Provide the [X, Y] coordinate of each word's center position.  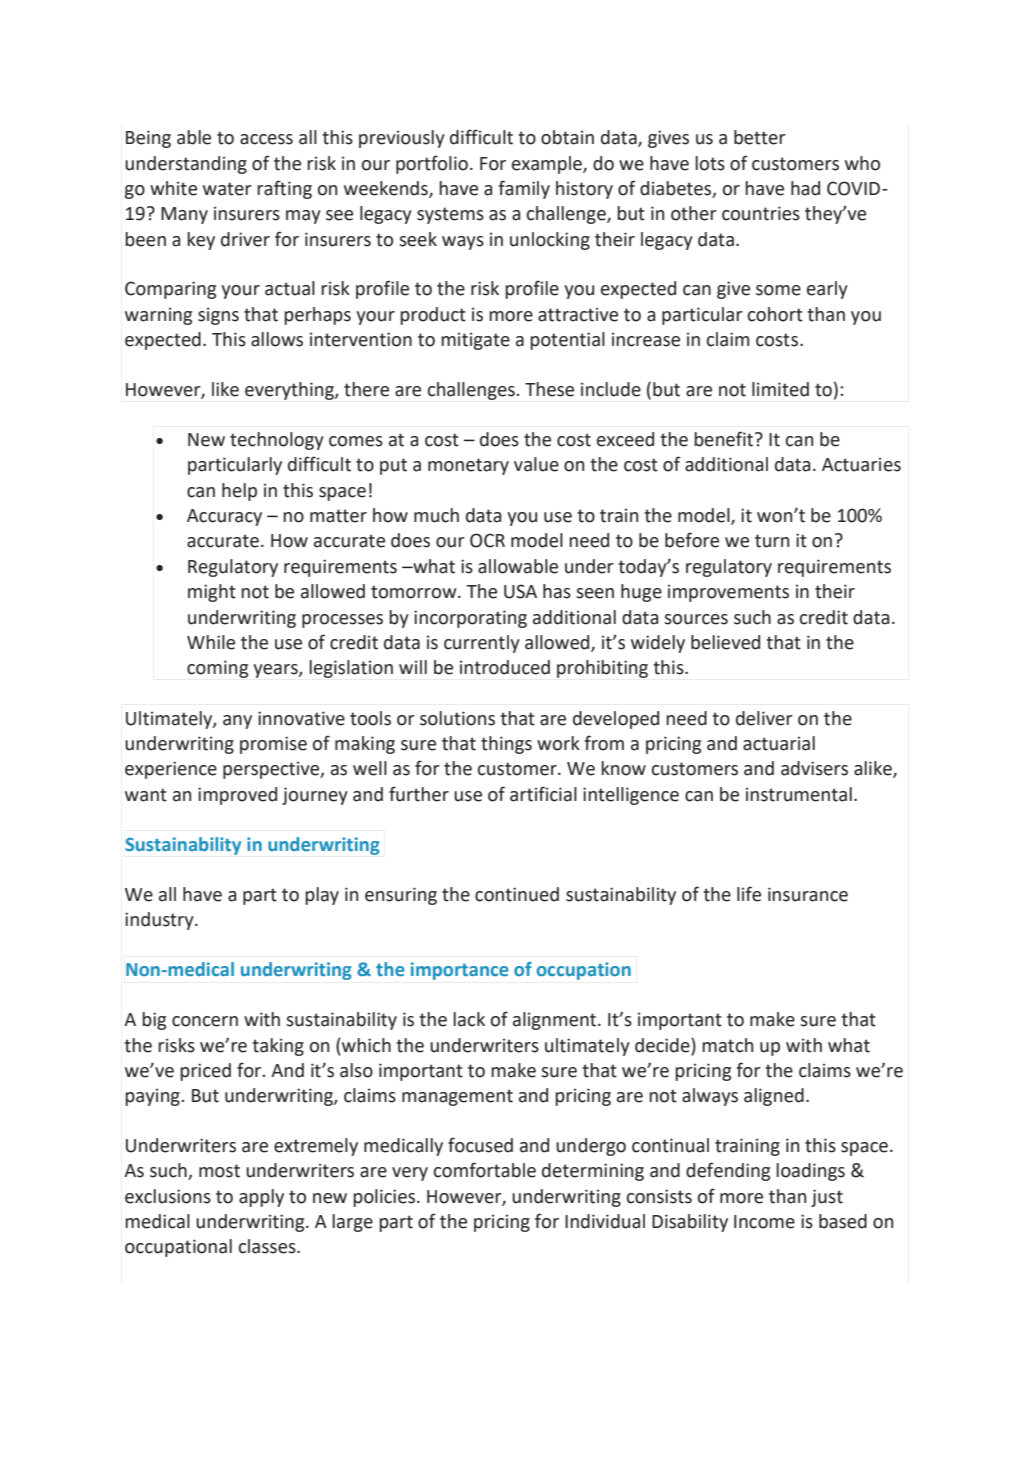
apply [261, 1198]
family [524, 189]
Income [764, 1222]
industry [160, 921]
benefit [725, 439]
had [805, 188]
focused [480, 1145]
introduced [505, 667]
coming [217, 669]
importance [459, 971]
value [536, 464]
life [749, 894]
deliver [764, 718]
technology [277, 441]
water [227, 189]
